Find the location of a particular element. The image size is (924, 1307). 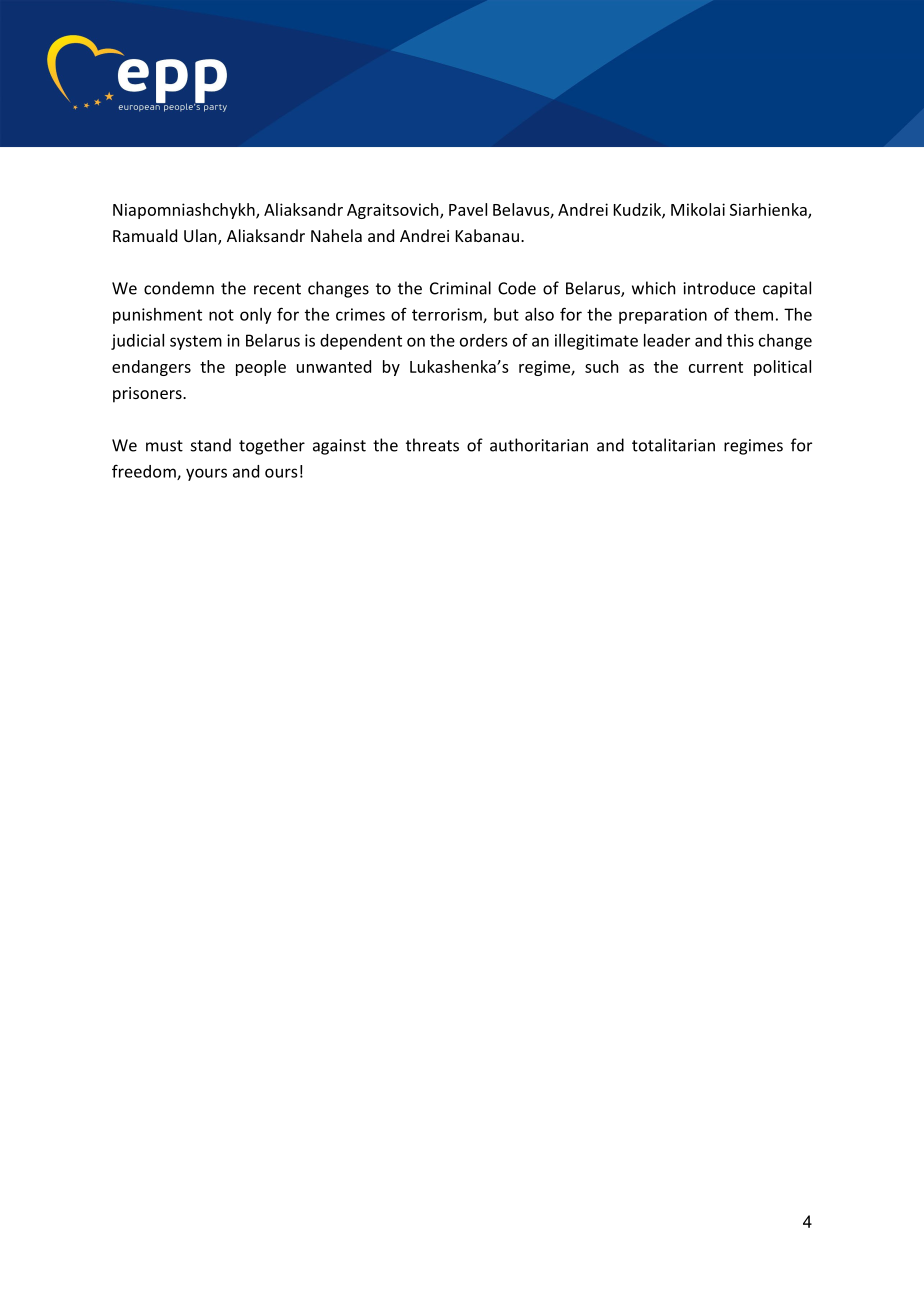

freedom is located at coordinates (145, 472).
